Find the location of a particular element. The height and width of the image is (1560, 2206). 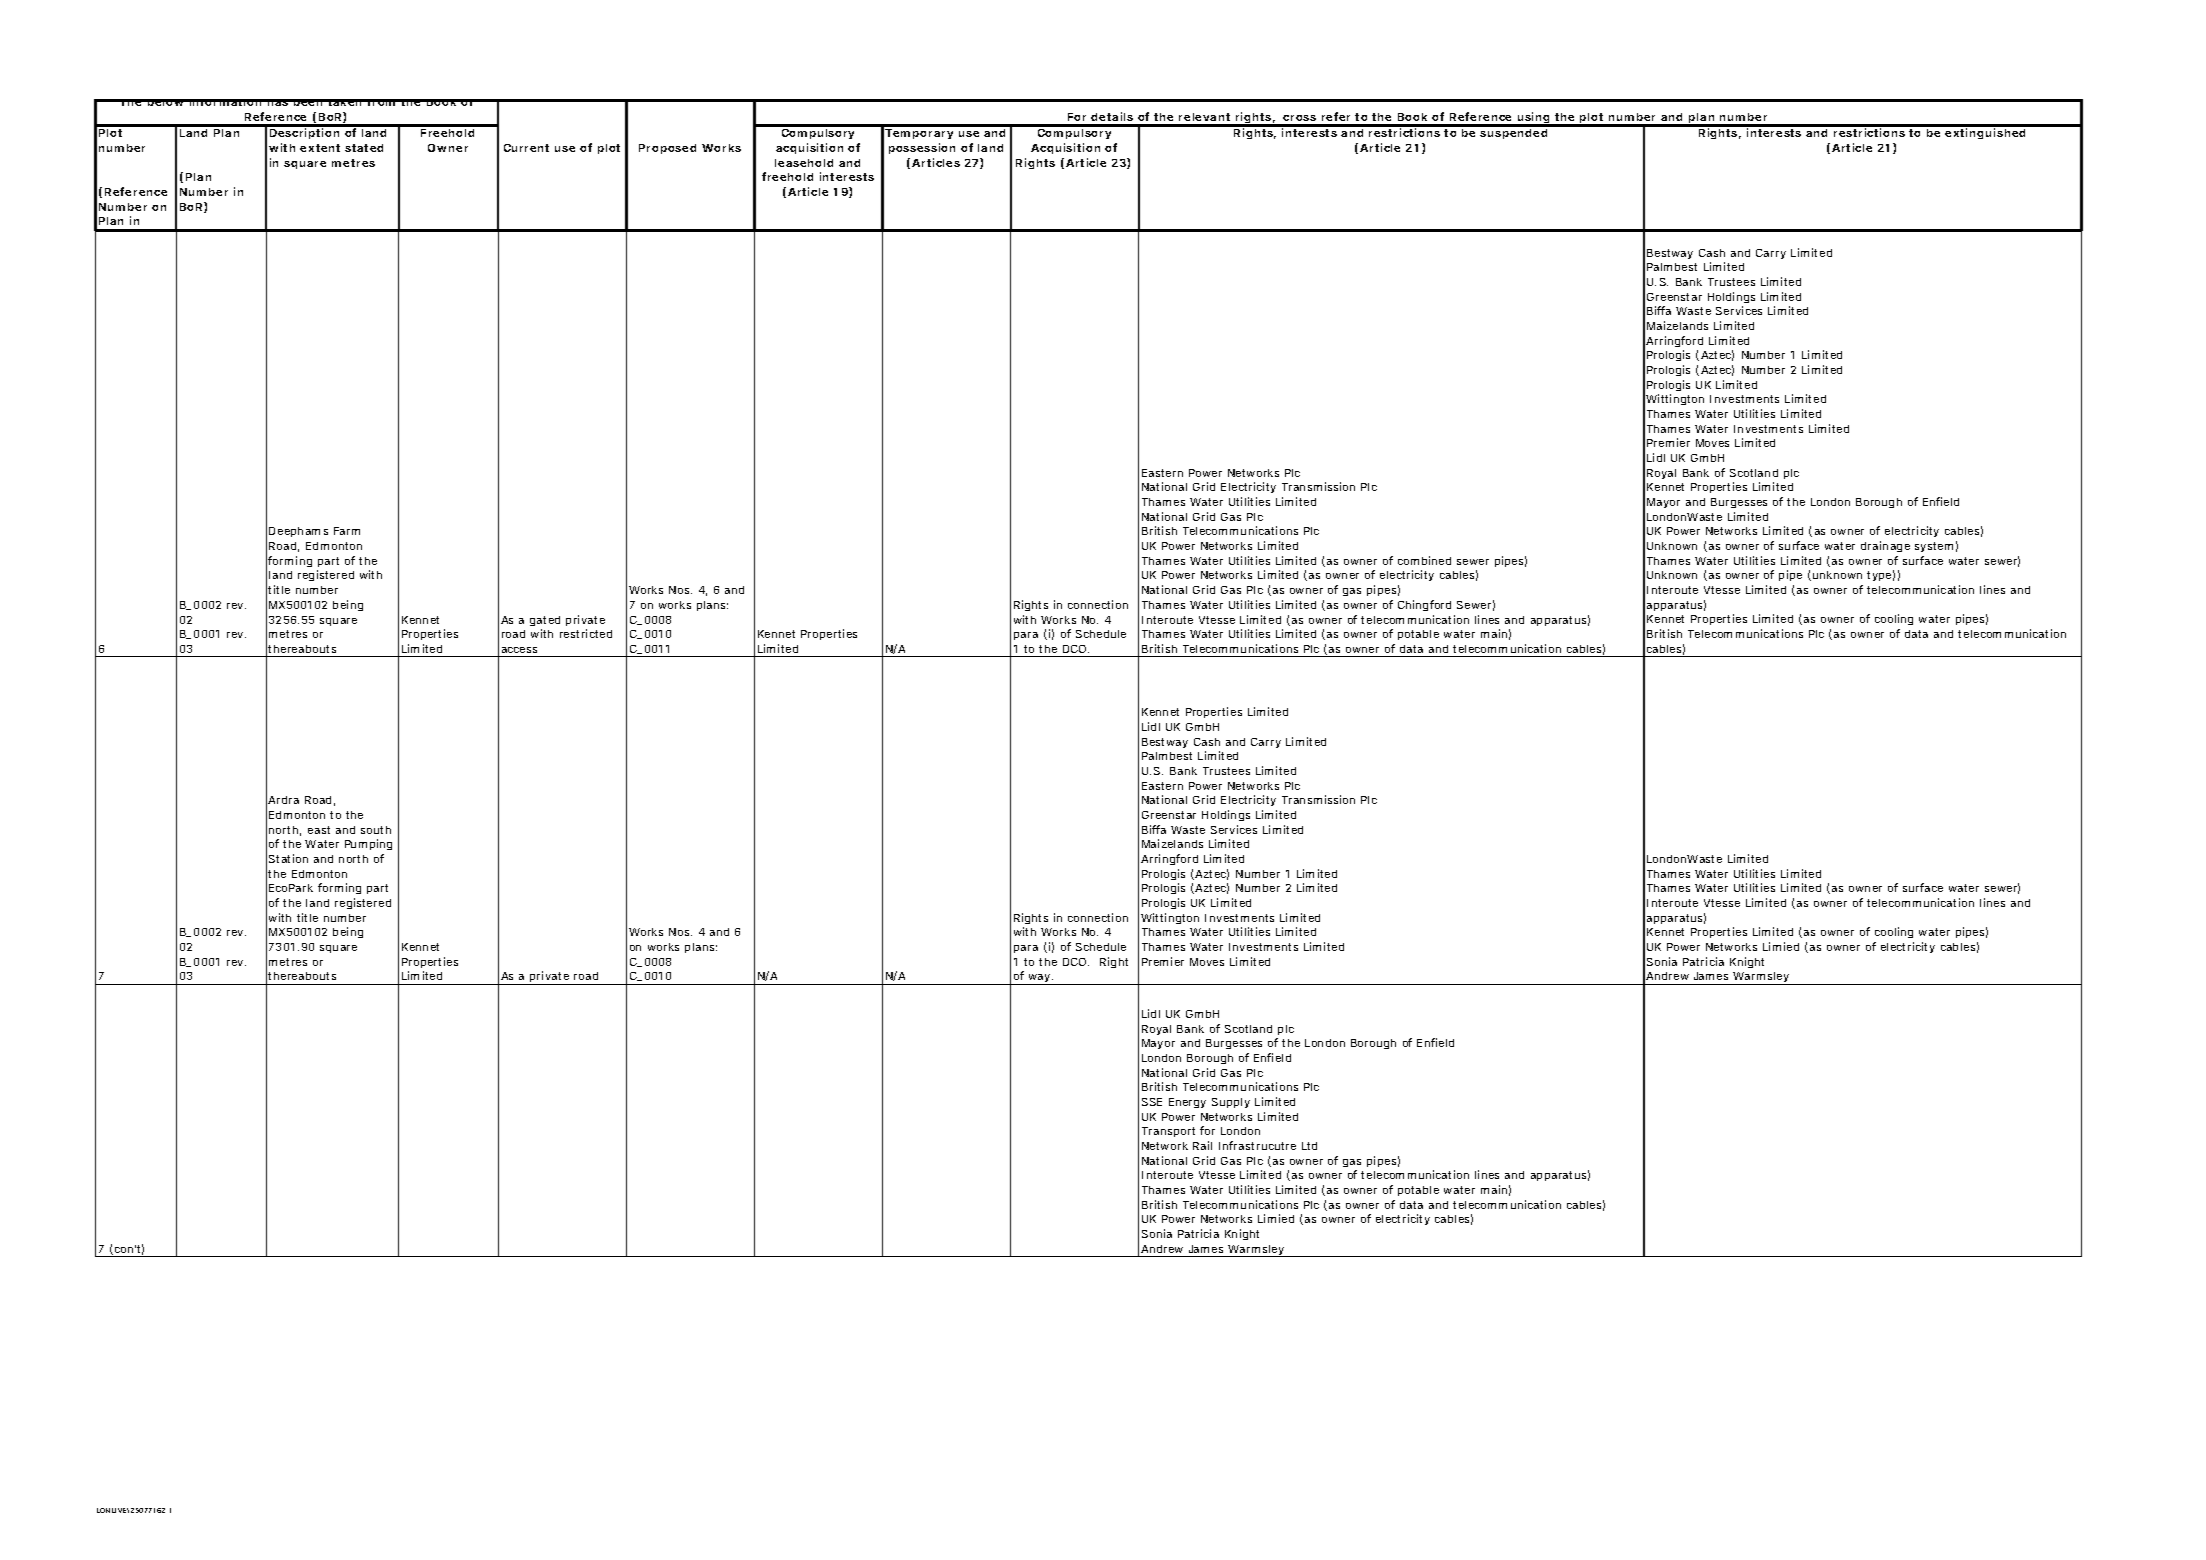

Energy is located at coordinates (1187, 1103).
